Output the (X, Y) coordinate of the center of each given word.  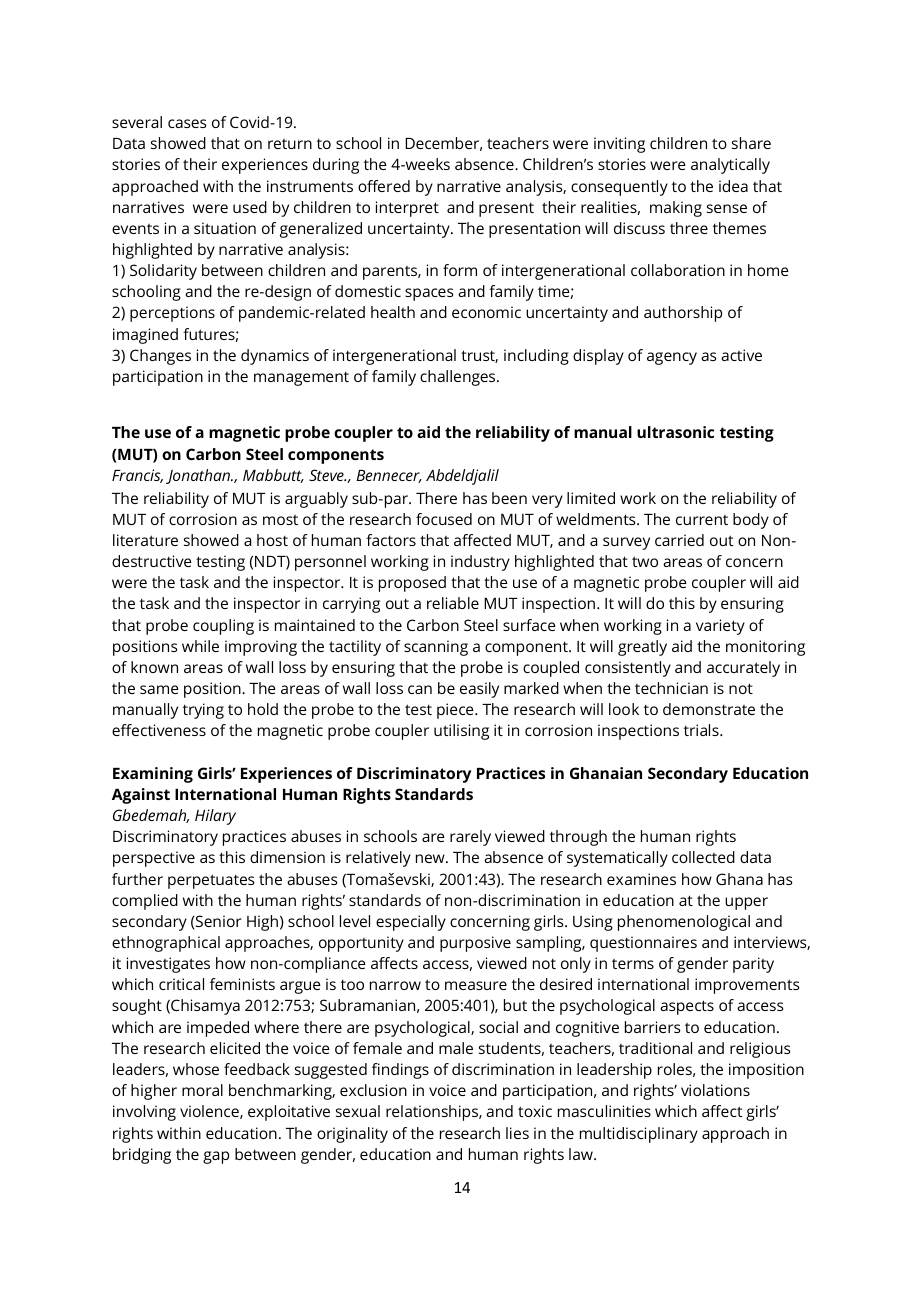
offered (384, 186)
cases (187, 123)
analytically (730, 166)
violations (715, 1090)
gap (216, 1157)
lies (517, 1133)
